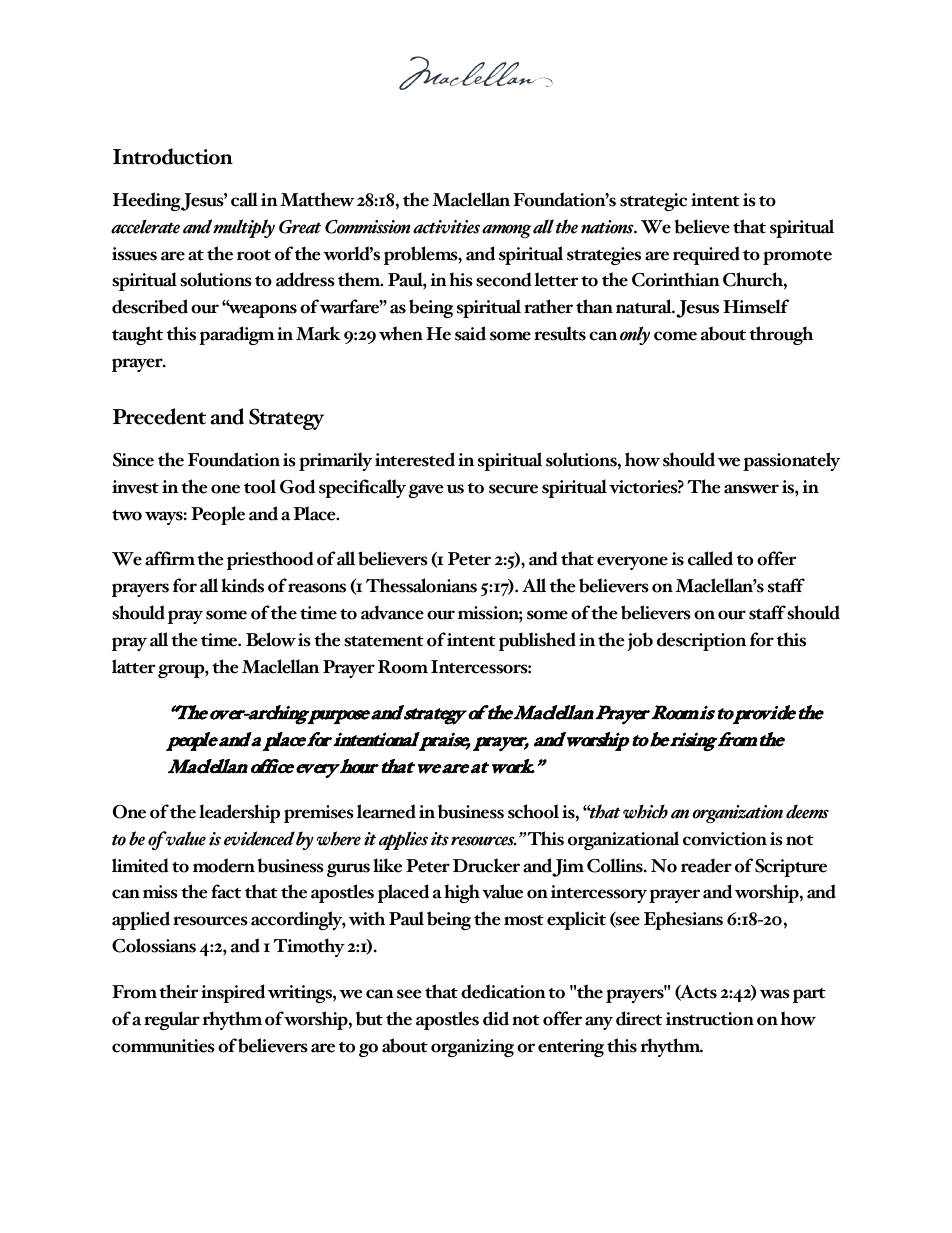 The height and width of the screenshot is (1233, 952). I want to click on description, so click(701, 641).
